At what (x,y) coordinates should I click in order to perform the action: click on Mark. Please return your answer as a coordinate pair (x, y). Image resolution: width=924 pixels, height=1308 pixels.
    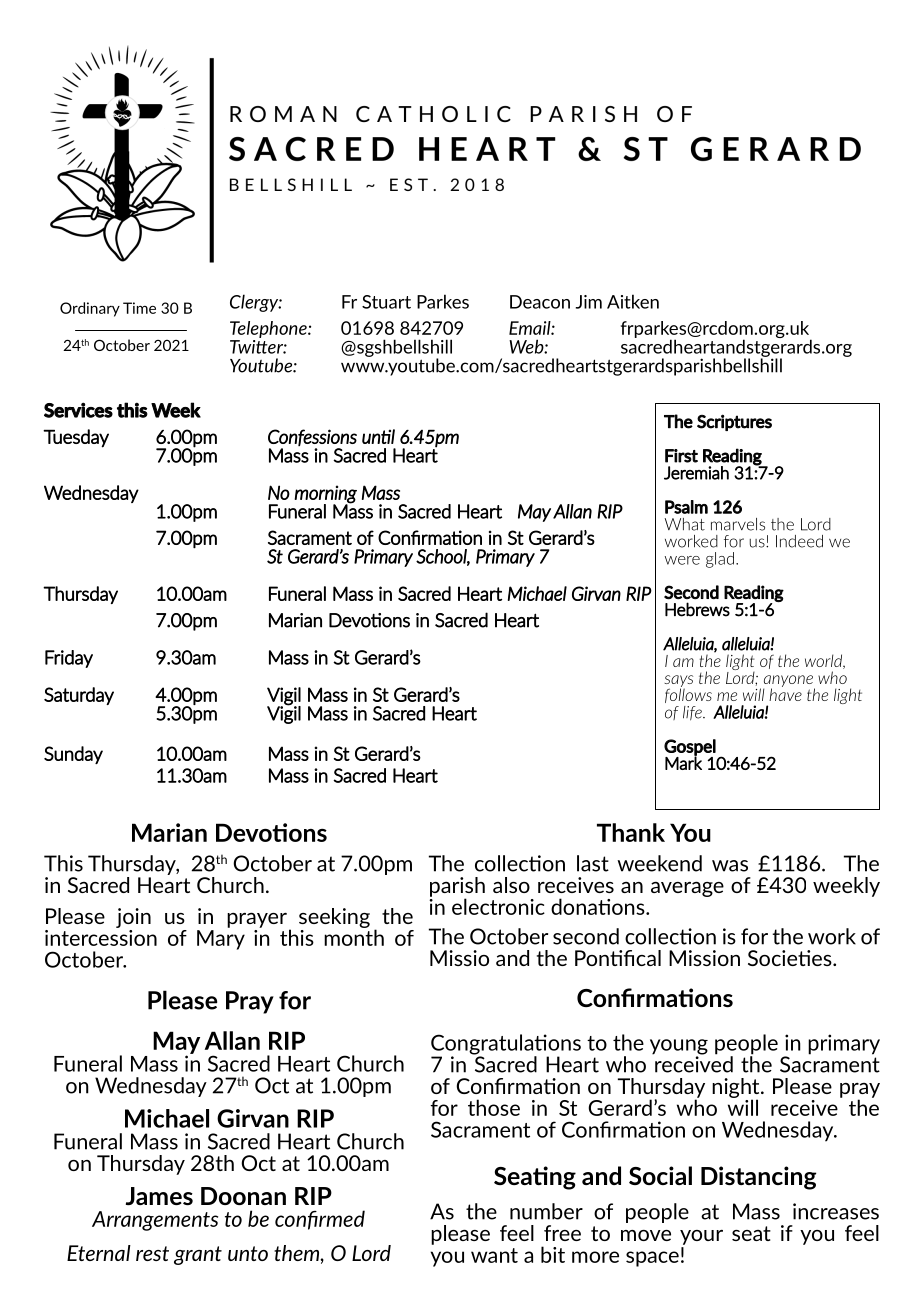
    Looking at the image, I should click on (683, 762).
